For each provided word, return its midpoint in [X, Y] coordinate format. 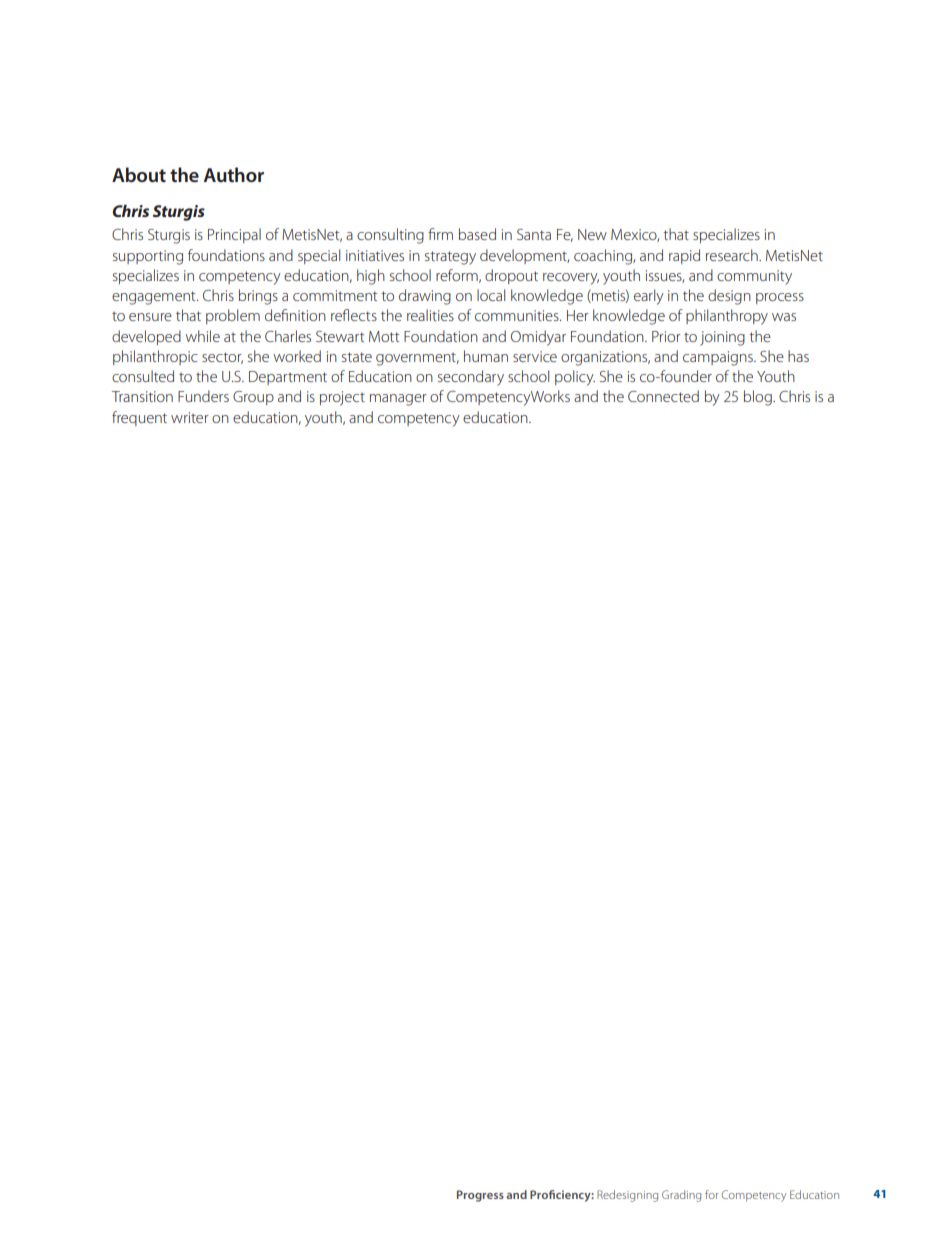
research [733, 255]
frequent [139, 418]
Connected [663, 396]
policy [575, 378]
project [342, 398]
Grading [681, 1196]
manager [398, 400]
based [477, 234]
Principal [234, 235]
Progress [480, 1196]
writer [190, 417]
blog [759, 398]
